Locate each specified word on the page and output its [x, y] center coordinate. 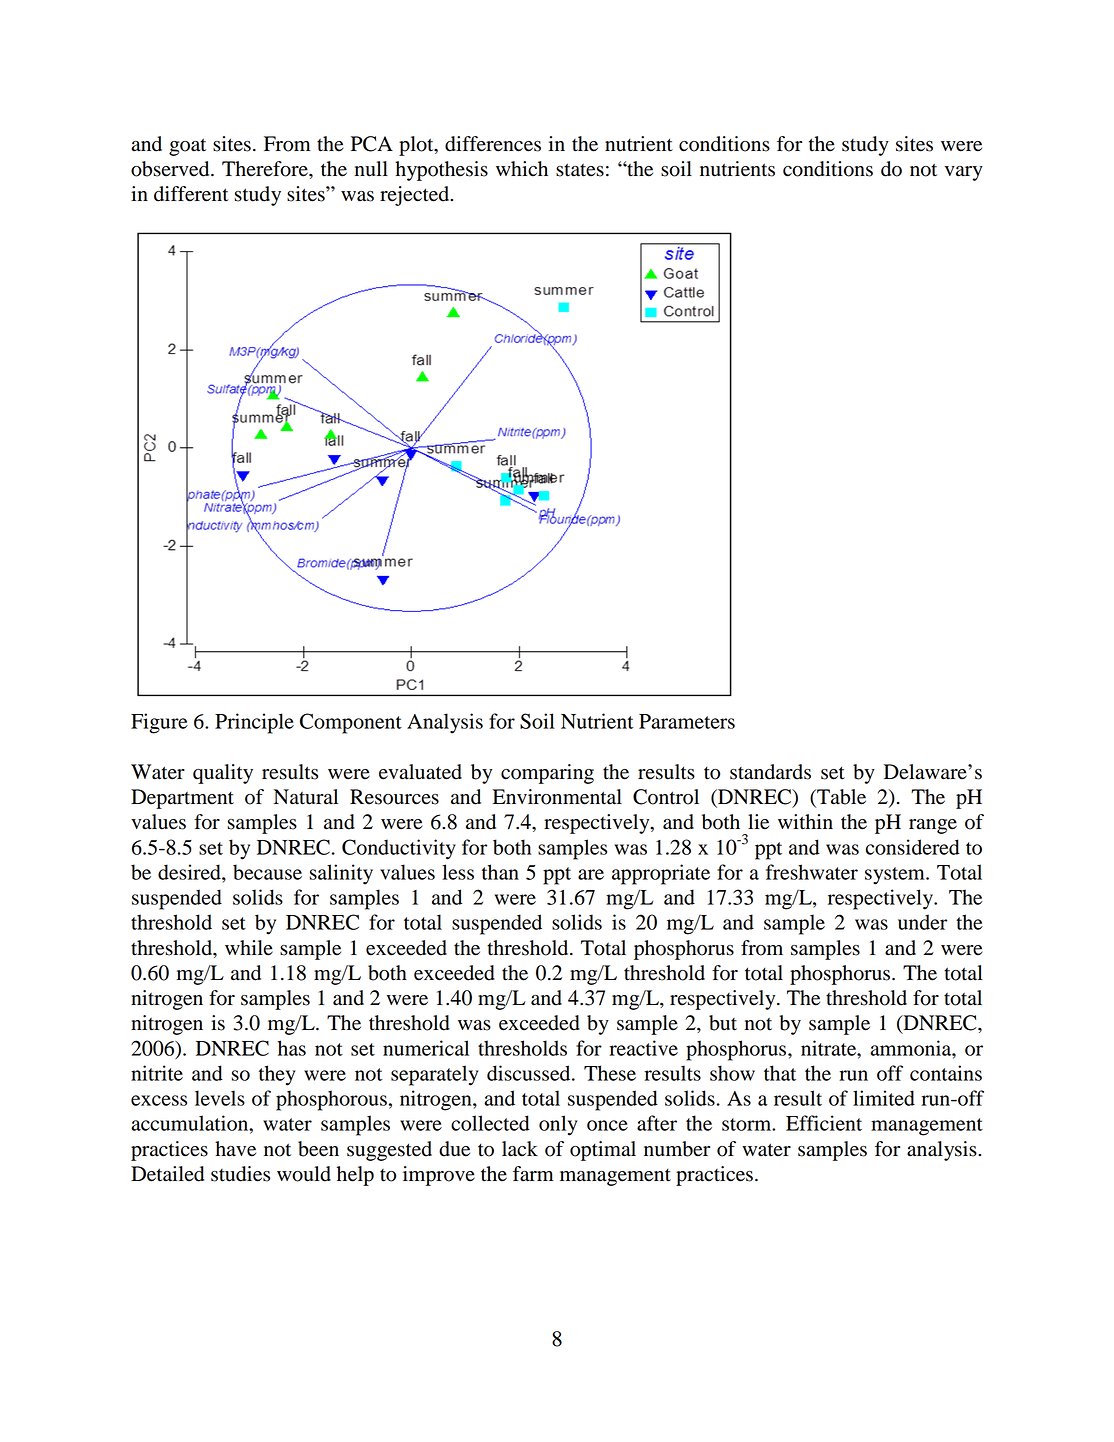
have [235, 1149]
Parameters [687, 721]
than [500, 872]
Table [840, 798]
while [249, 948]
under [922, 922]
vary [964, 173]
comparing [547, 774]
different [191, 194]
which [522, 169]
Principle [254, 723]
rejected [416, 196]
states [580, 170]
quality [223, 774]
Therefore [266, 169]
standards [770, 772]
